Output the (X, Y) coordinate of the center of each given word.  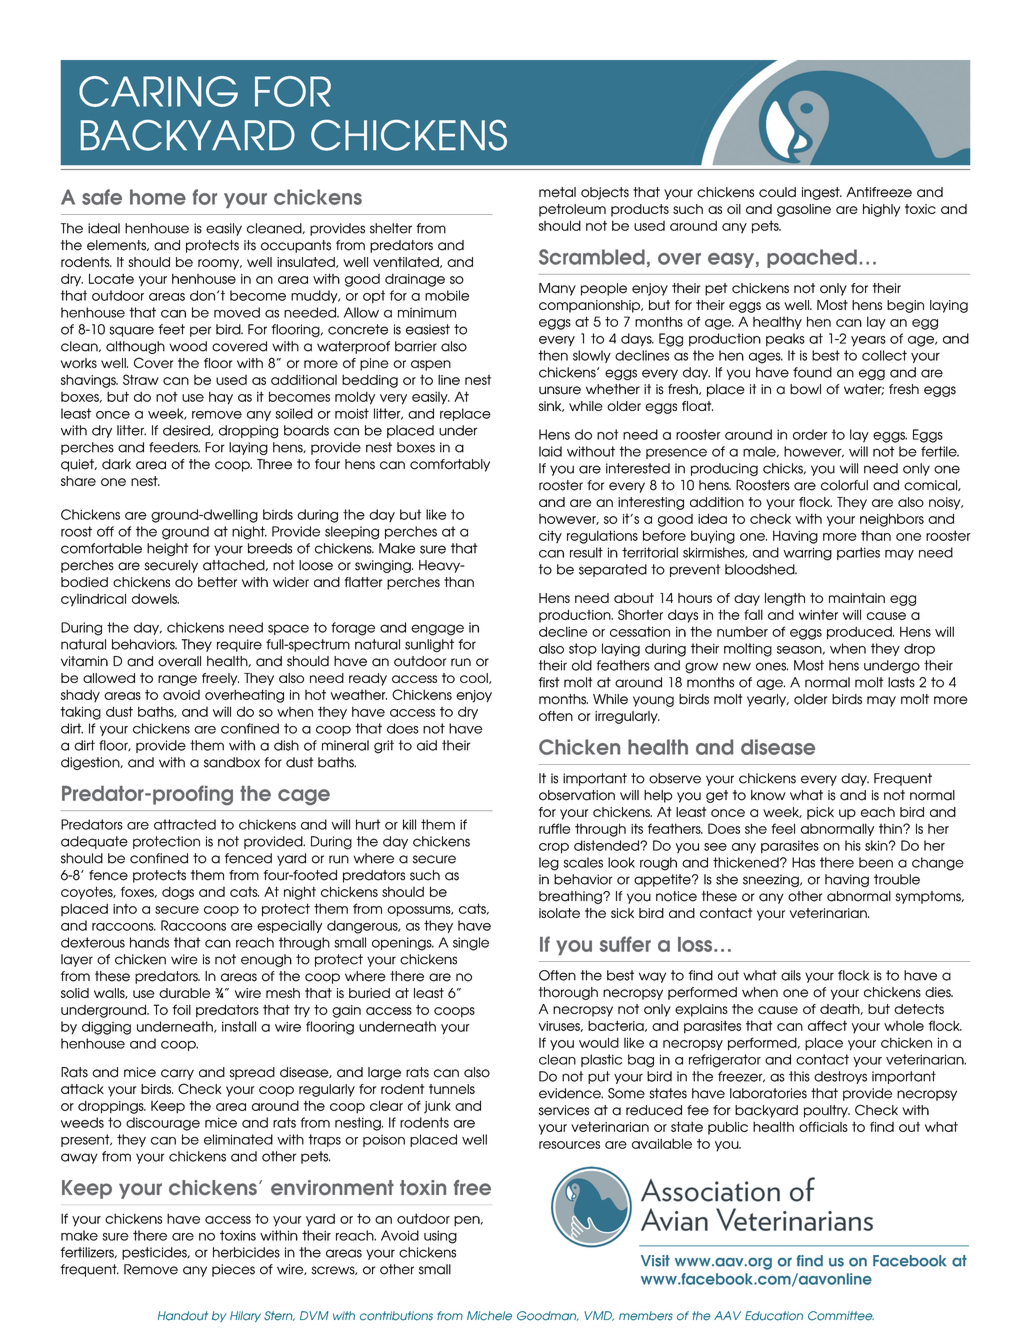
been (876, 862)
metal (557, 192)
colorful (844, 485)
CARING (158, 91)
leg (549, 864)
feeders (174, 447)
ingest (822, 193)
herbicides (246, 1252)
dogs (178, 893)
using (440, 1237)
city (550, 537)
